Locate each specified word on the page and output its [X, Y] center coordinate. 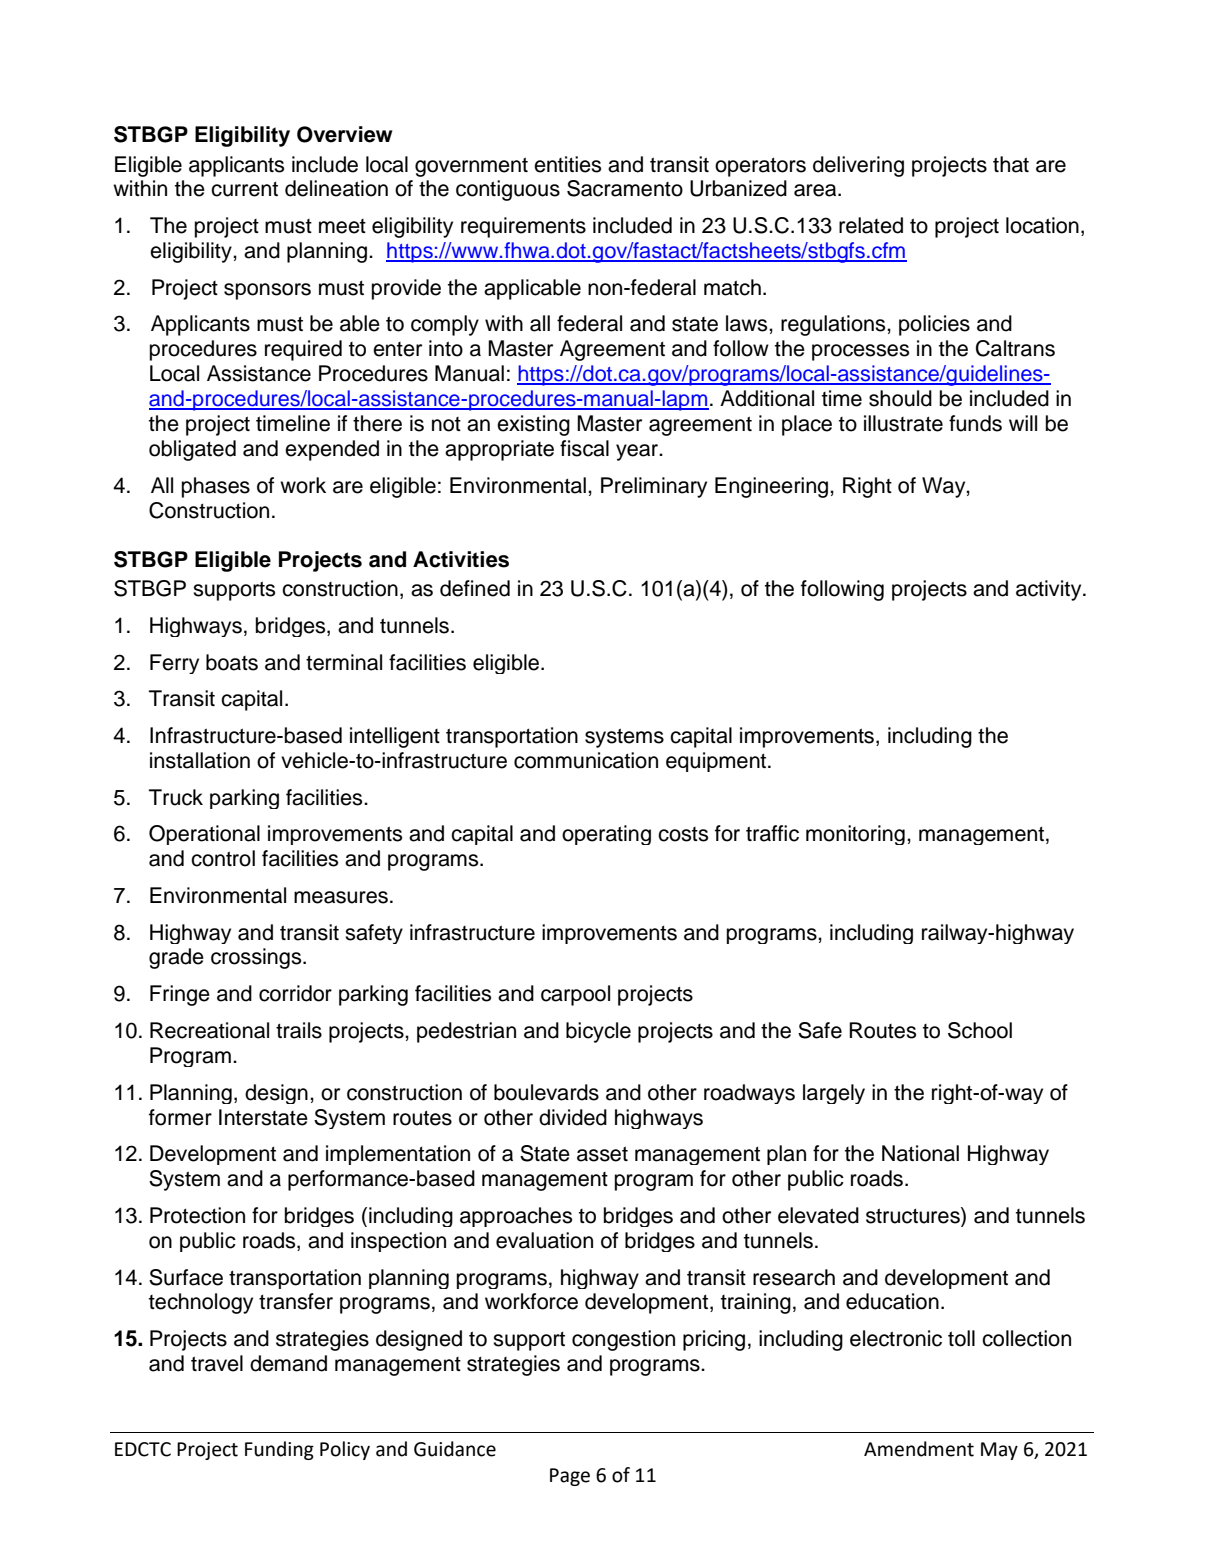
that [1011, 164]
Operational [204, 835]
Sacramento [625, 188]
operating [606, 835]
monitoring [855, 835]
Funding [279, 1450]
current [244, 189]
